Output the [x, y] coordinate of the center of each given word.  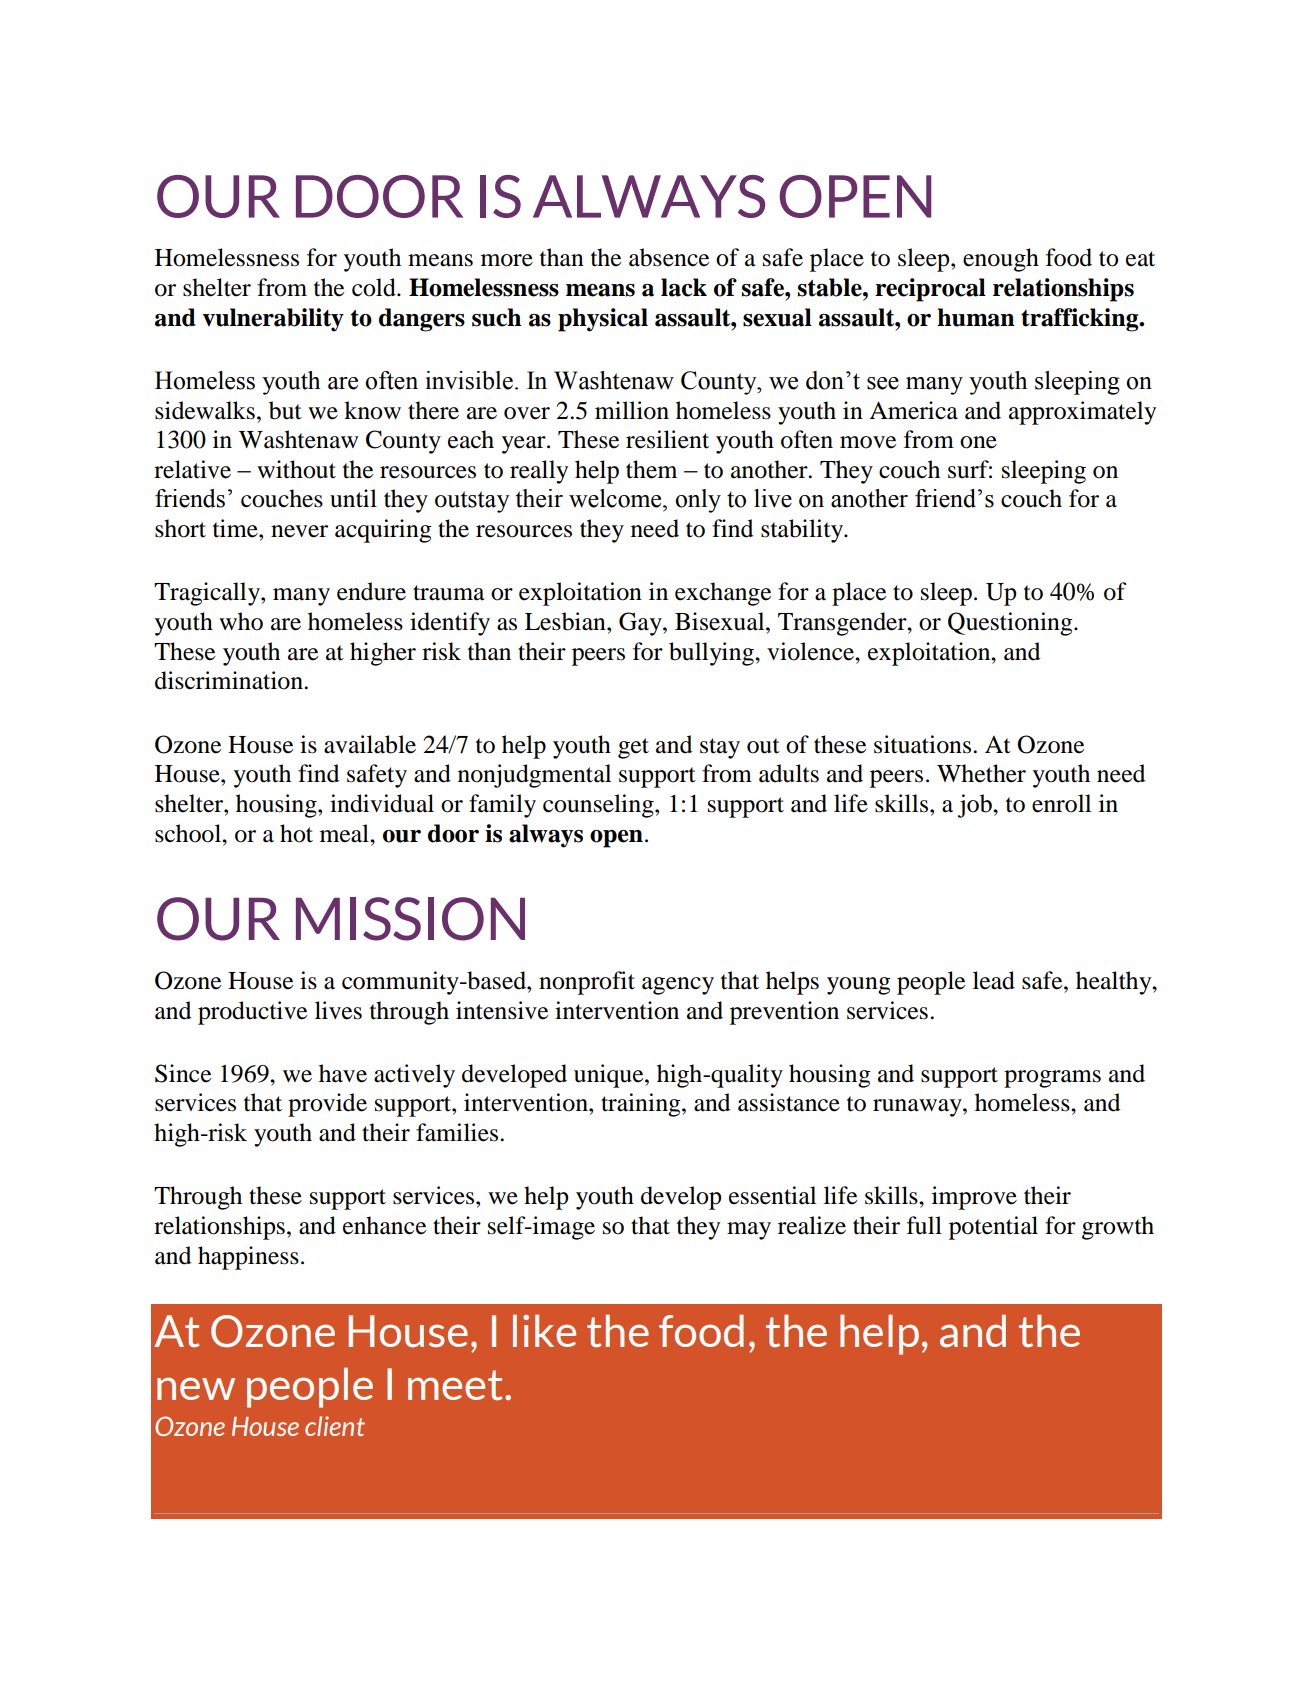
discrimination [230, 680]
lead [994, 980]
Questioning [1011, 624]
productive [252, 1013]
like [544, 1330]
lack [684, 287]
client [335, 1426]
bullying [712, 654]
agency [678, 986]
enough [1001, 260]
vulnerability [273, 320]
